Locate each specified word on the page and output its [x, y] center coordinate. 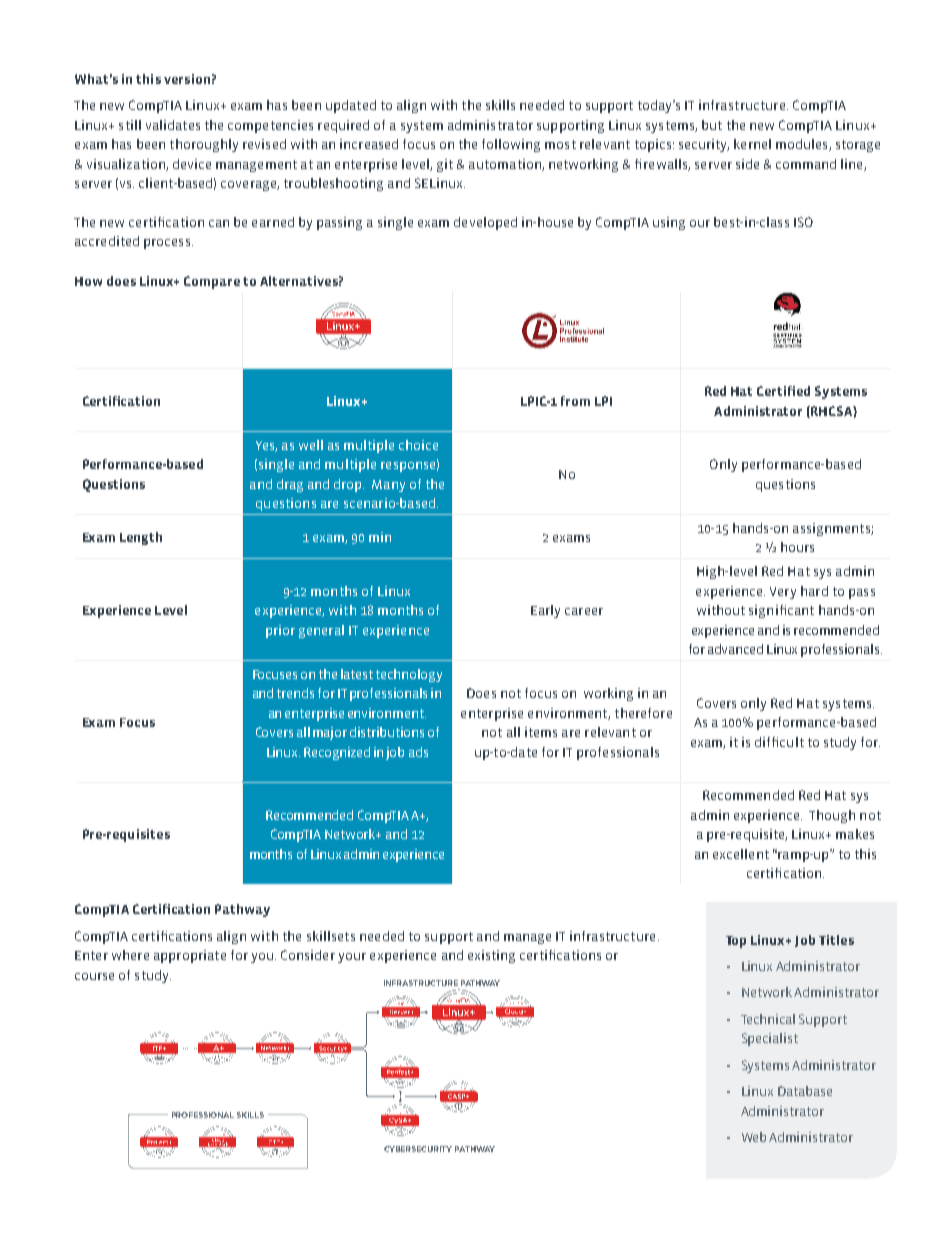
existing [491, 956]
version [187, 79]
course [94, 976]
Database [805, 1091]
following [511, 145]
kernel [752, 144]
